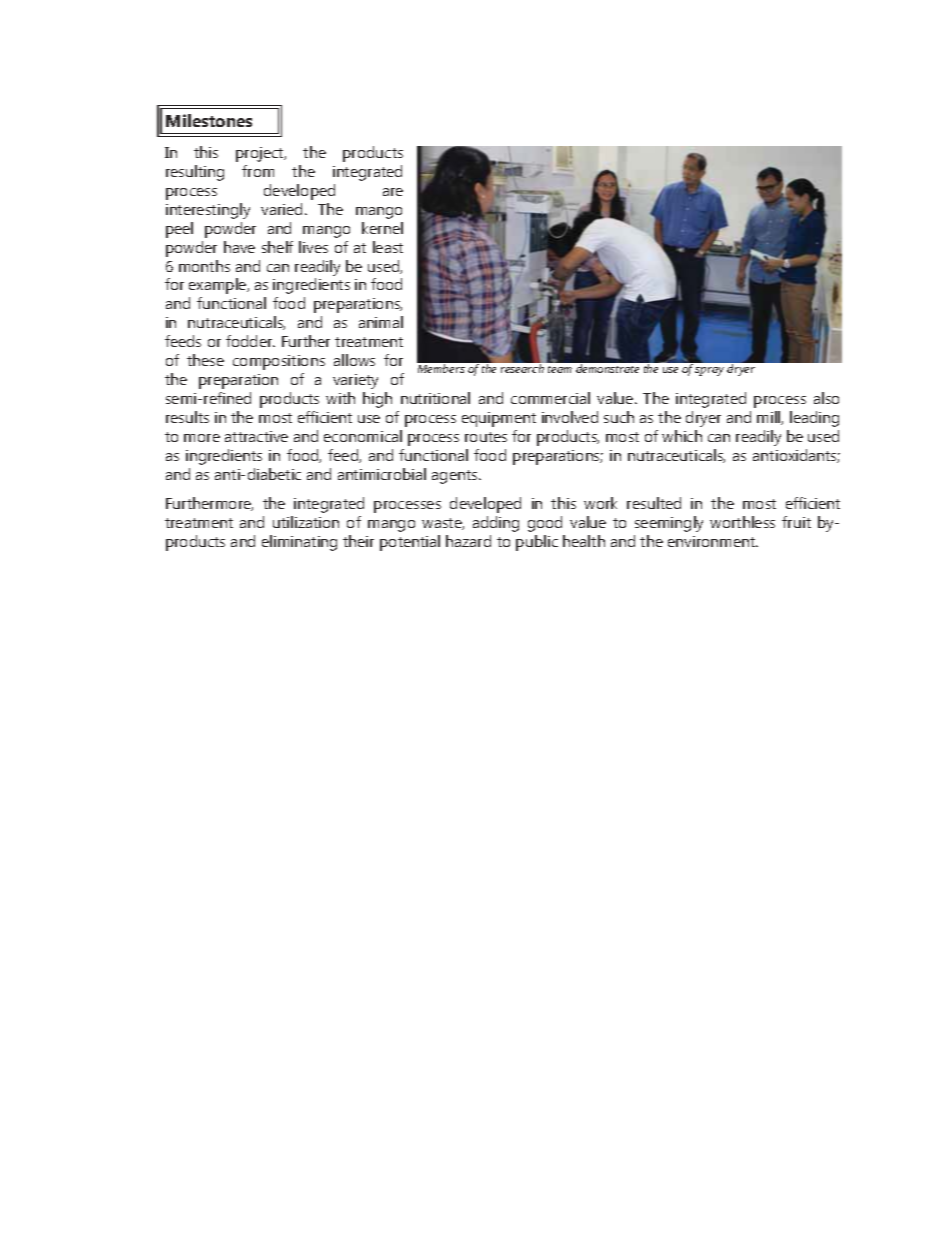 The image size is (952, 1233). I want to click on worthless, so click(742, 522).
